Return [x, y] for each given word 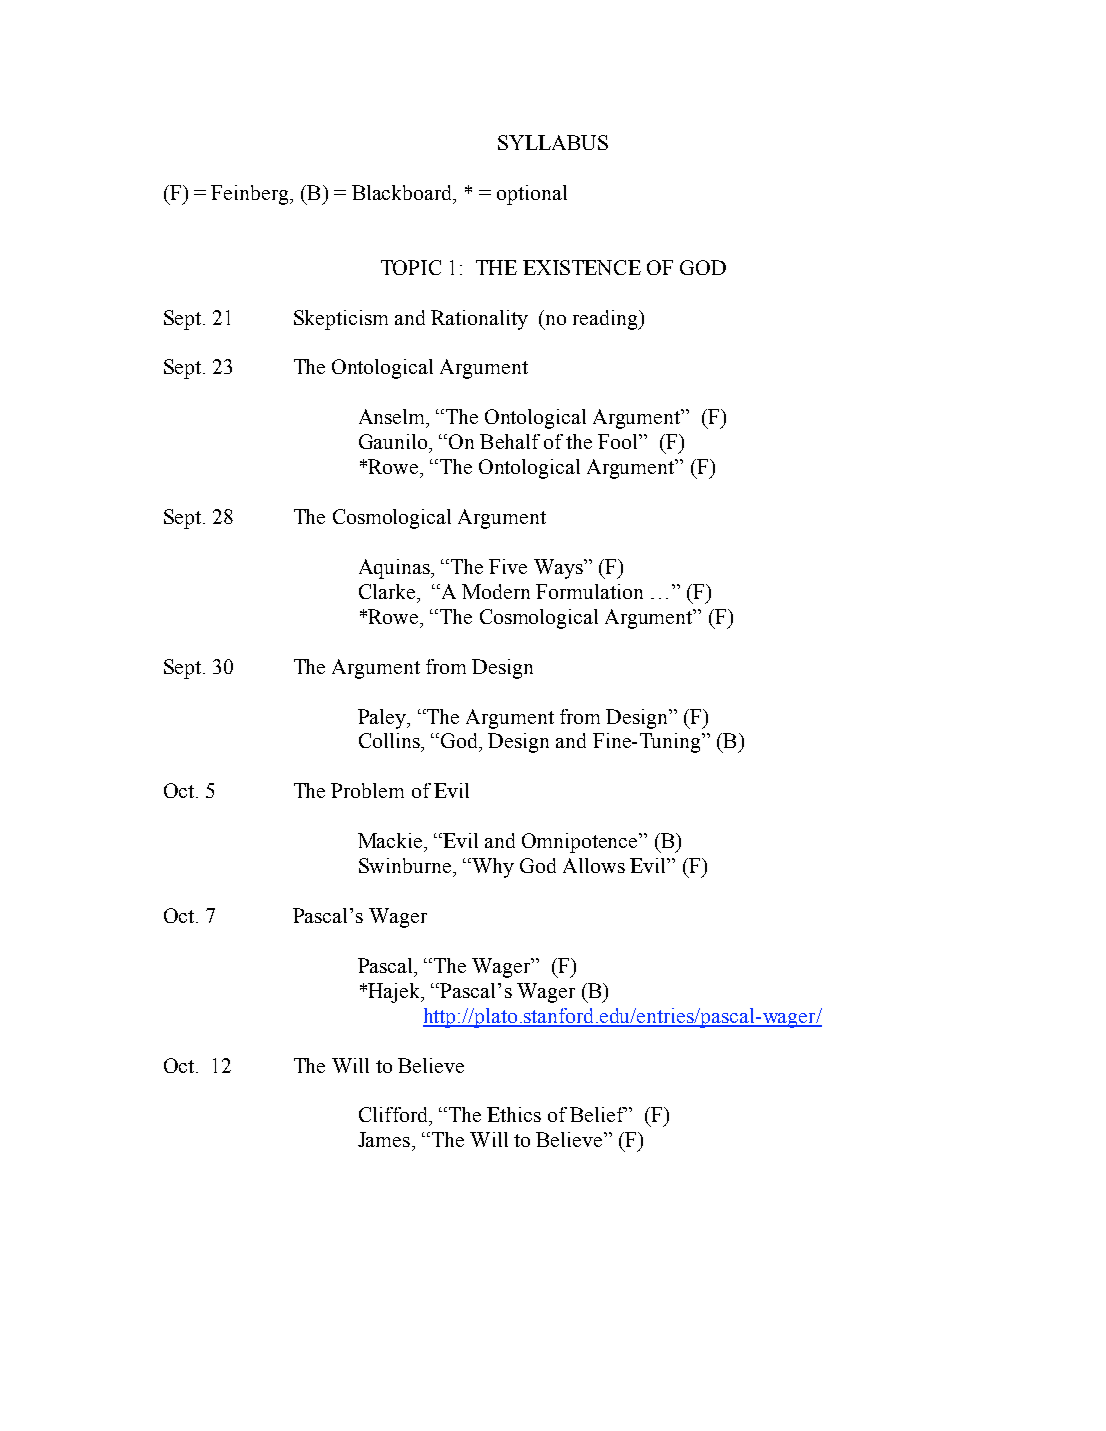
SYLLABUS [553, 142]
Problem [367, 790]
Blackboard [403, 194]
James [385, 1139]
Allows [594, 865]
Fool [619, 441]
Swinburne [406, 865]
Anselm [393, 418]
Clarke [388, 591]
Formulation [589, 591]
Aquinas [395, 569]
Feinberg [251, 195]
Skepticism [341, 320]
